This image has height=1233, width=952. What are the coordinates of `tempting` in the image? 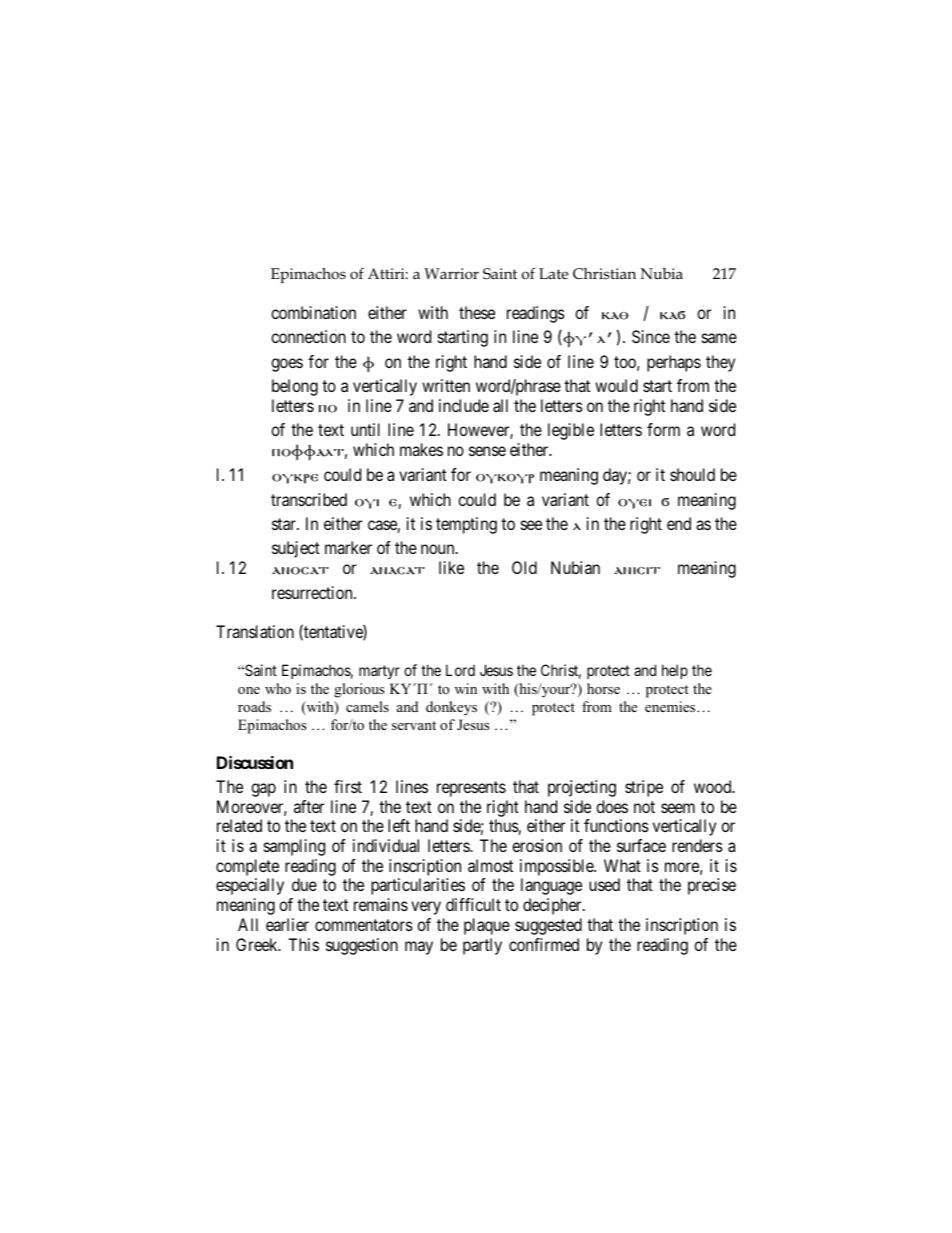 It's located at (466, 525).
